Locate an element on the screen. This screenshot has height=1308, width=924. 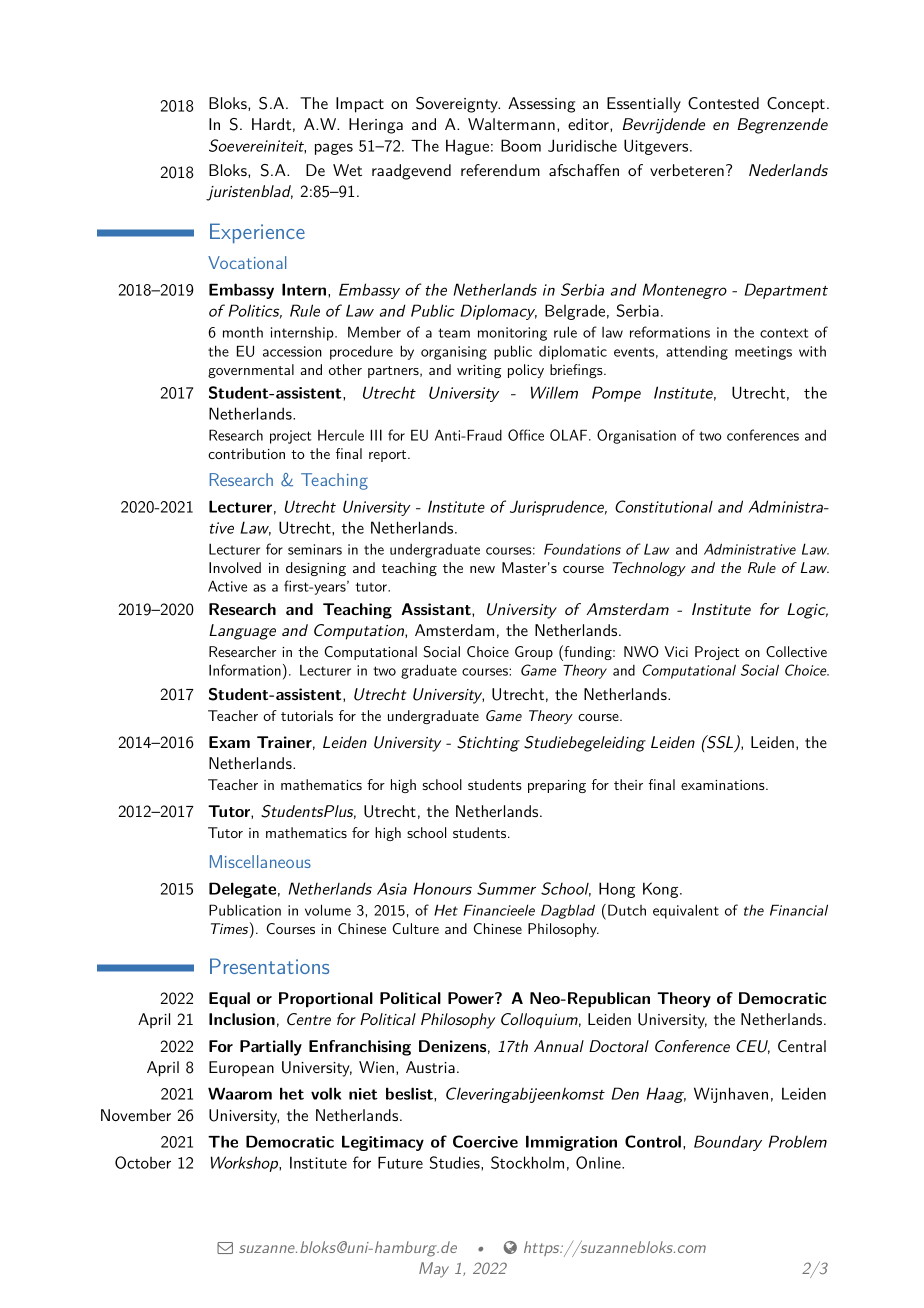
Vici is located at coordinates (676, 651).
